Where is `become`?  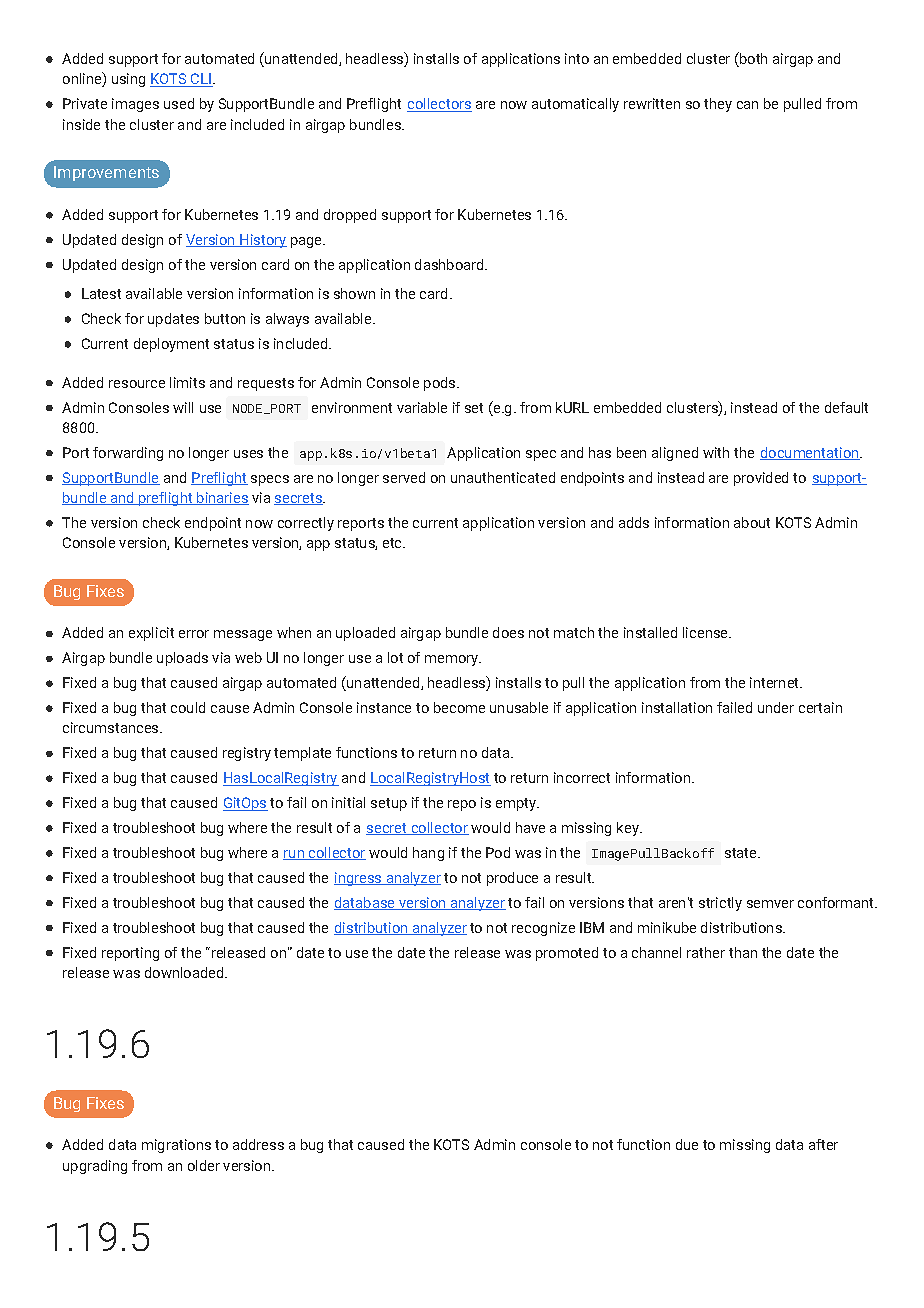 become is located at coordinates (459, 707).
